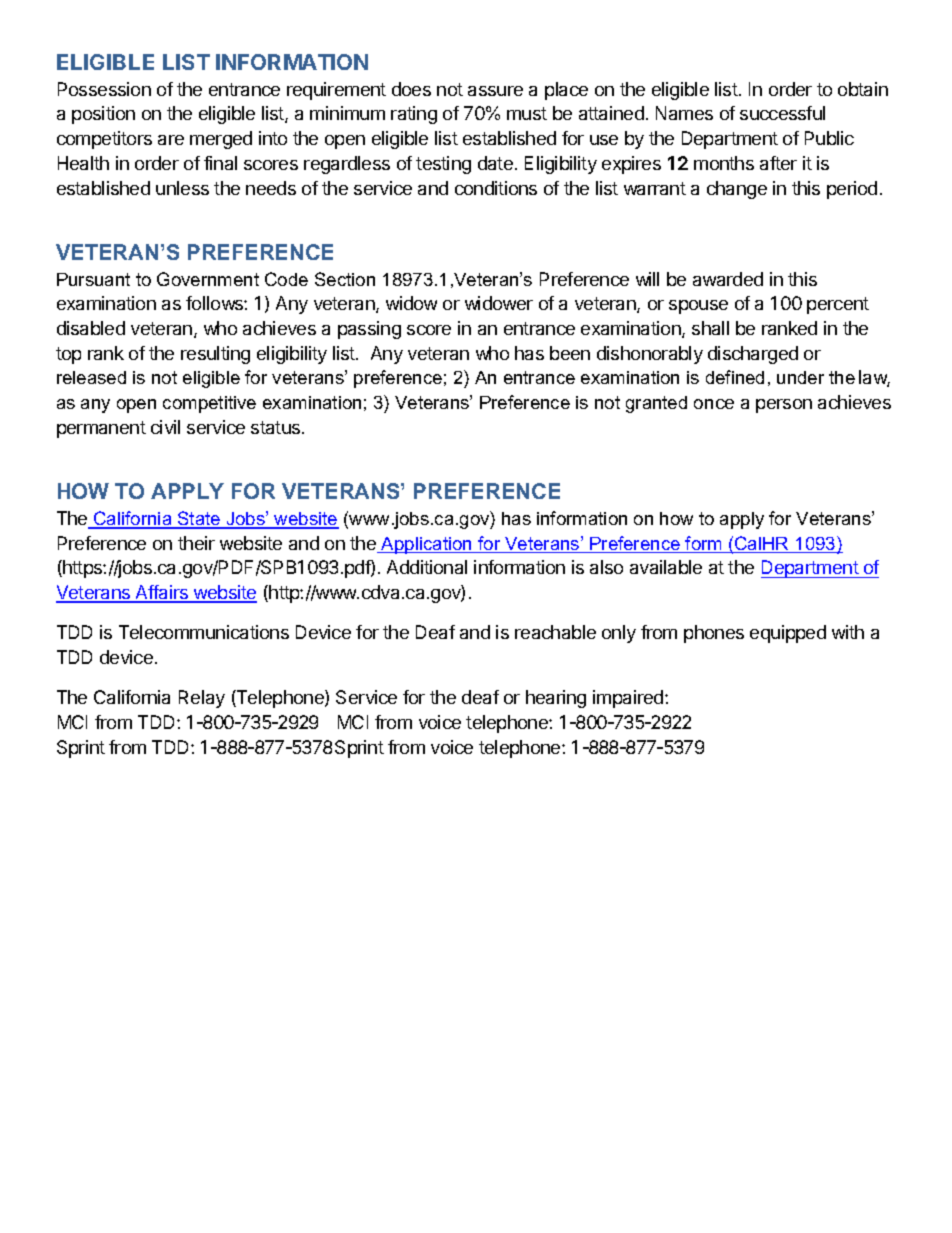 The width and height of the page is (952, 1233). I want to click on available, so click(666, 567).
